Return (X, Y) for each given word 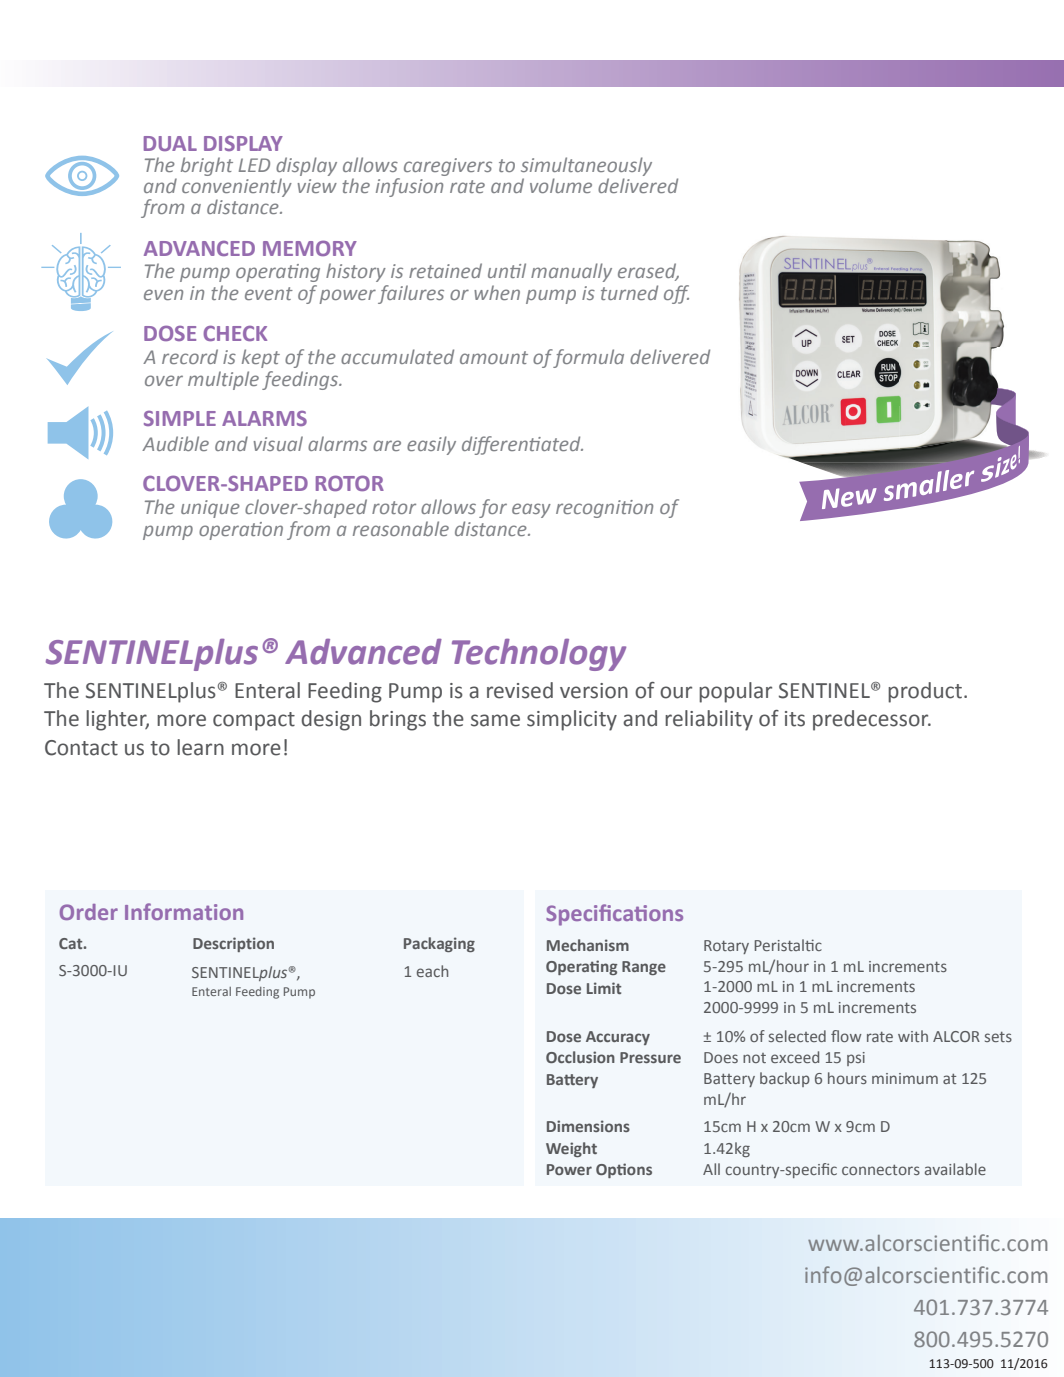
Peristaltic (788, 945)
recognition (604, 509)
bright (207, 166)
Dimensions (588, 1126)
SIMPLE (180, 418)
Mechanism (588, 945)
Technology (539, 655)
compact (254, 721)
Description (233, 944)
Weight (571, 1149)
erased (648, 272)
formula (588, 358)
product (925, 692)
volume (561, 185)
